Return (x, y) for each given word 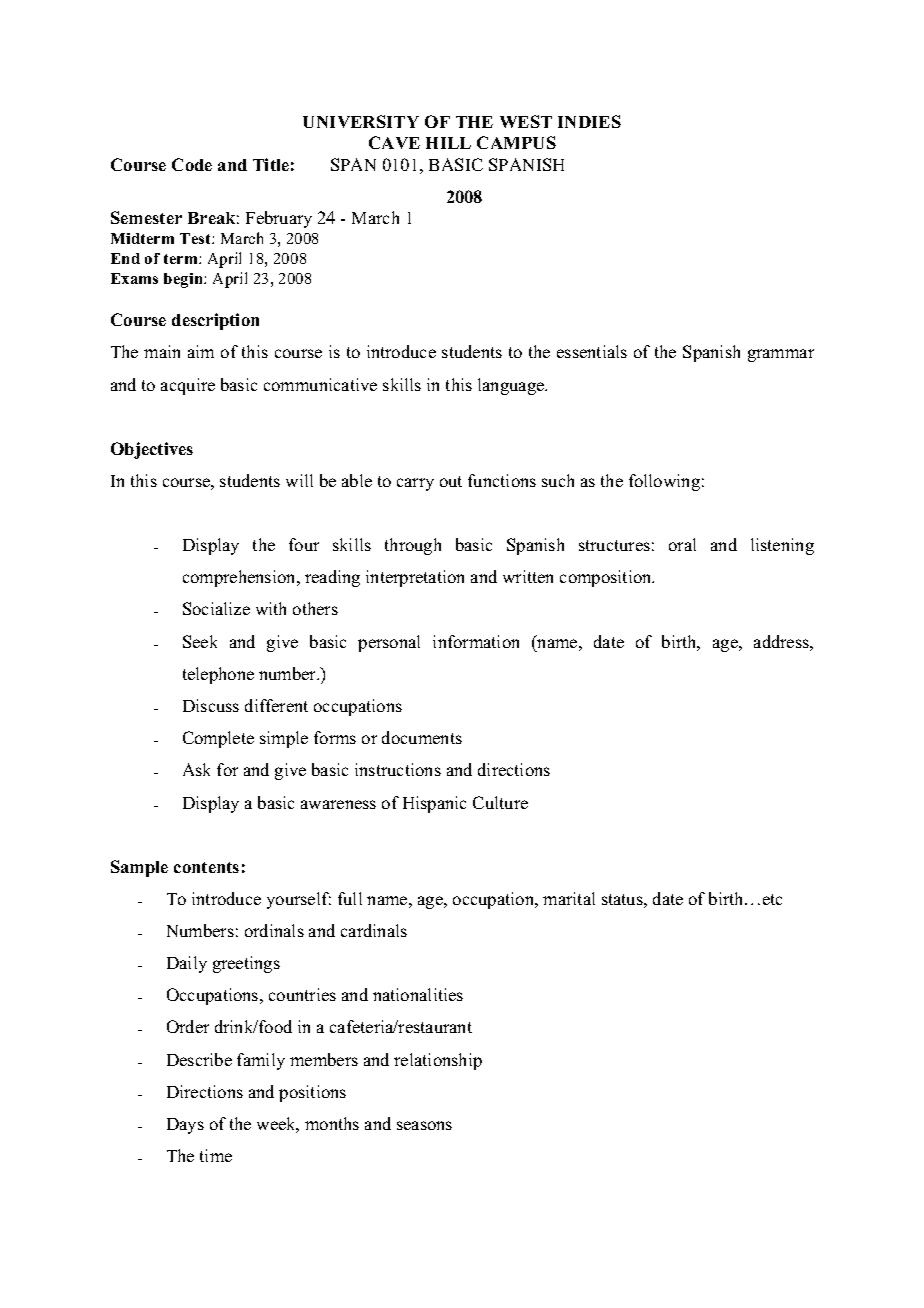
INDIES (589, 121)
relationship (438, 1061)
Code (192, 164)
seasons (424, 1125)
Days (185, 1126)
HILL (448, 143)
